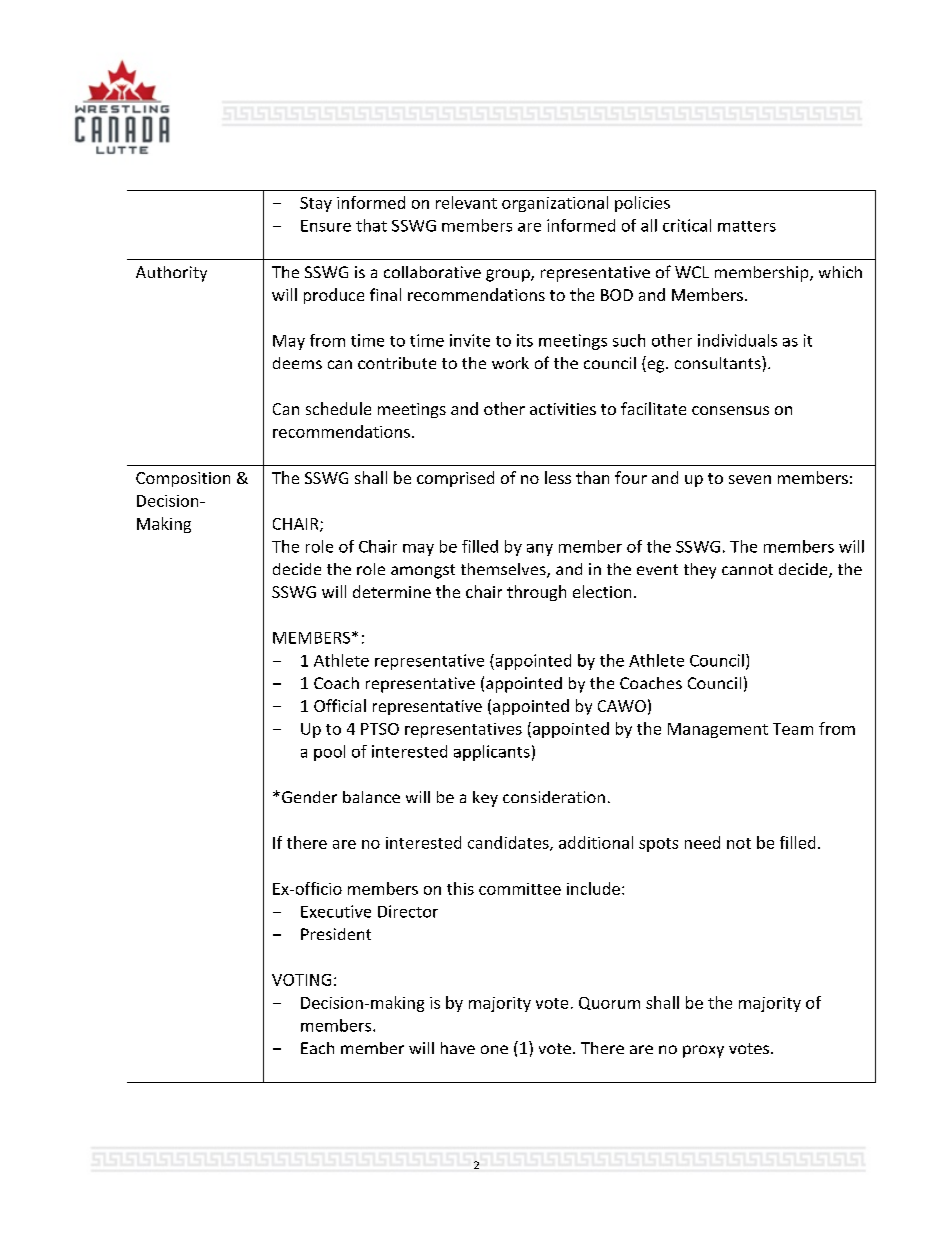 This page has width=952, height=1233. I want to click on Composition, so click(183, 479).
